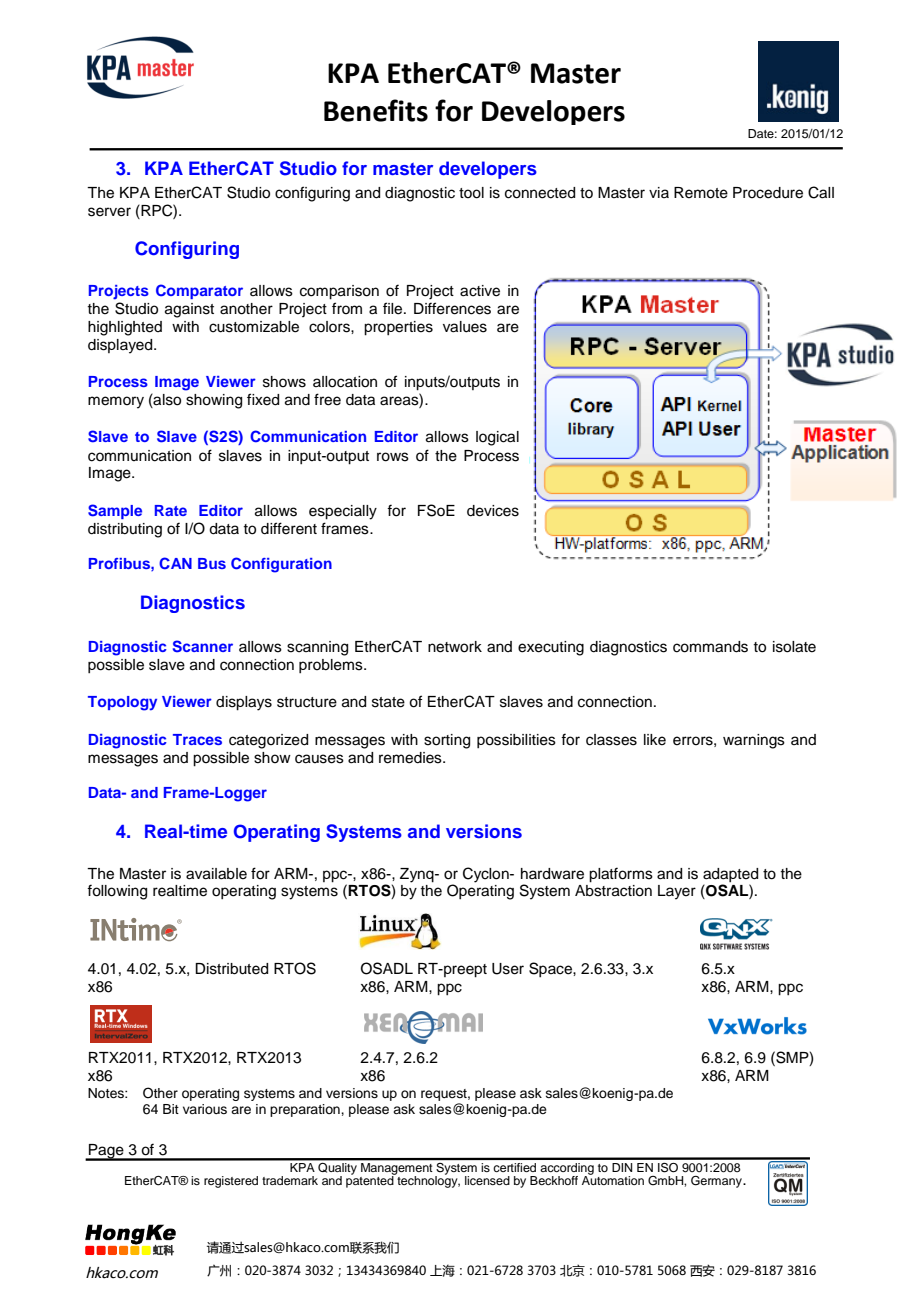  I want to click on available, so click(216, 874).
